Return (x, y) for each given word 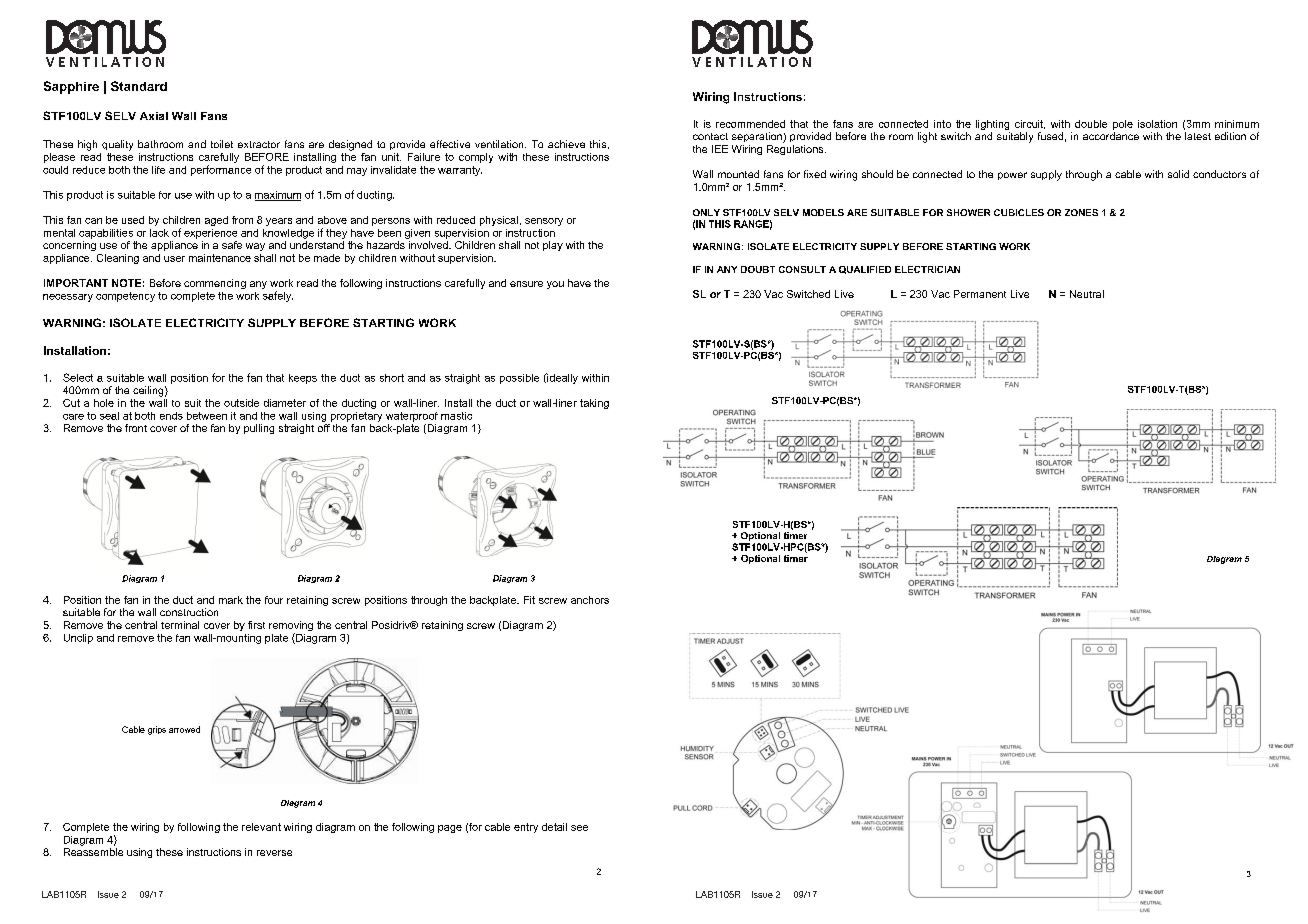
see (579, 828)
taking (594, 404)
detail (554, 827)
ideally (561, 378)
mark (231, 600)
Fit (529, 600)
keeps (303, 379)
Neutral (1087, 294)
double (1091, 124)
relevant (261, 827)
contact (710, 136)
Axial (154, 116)
